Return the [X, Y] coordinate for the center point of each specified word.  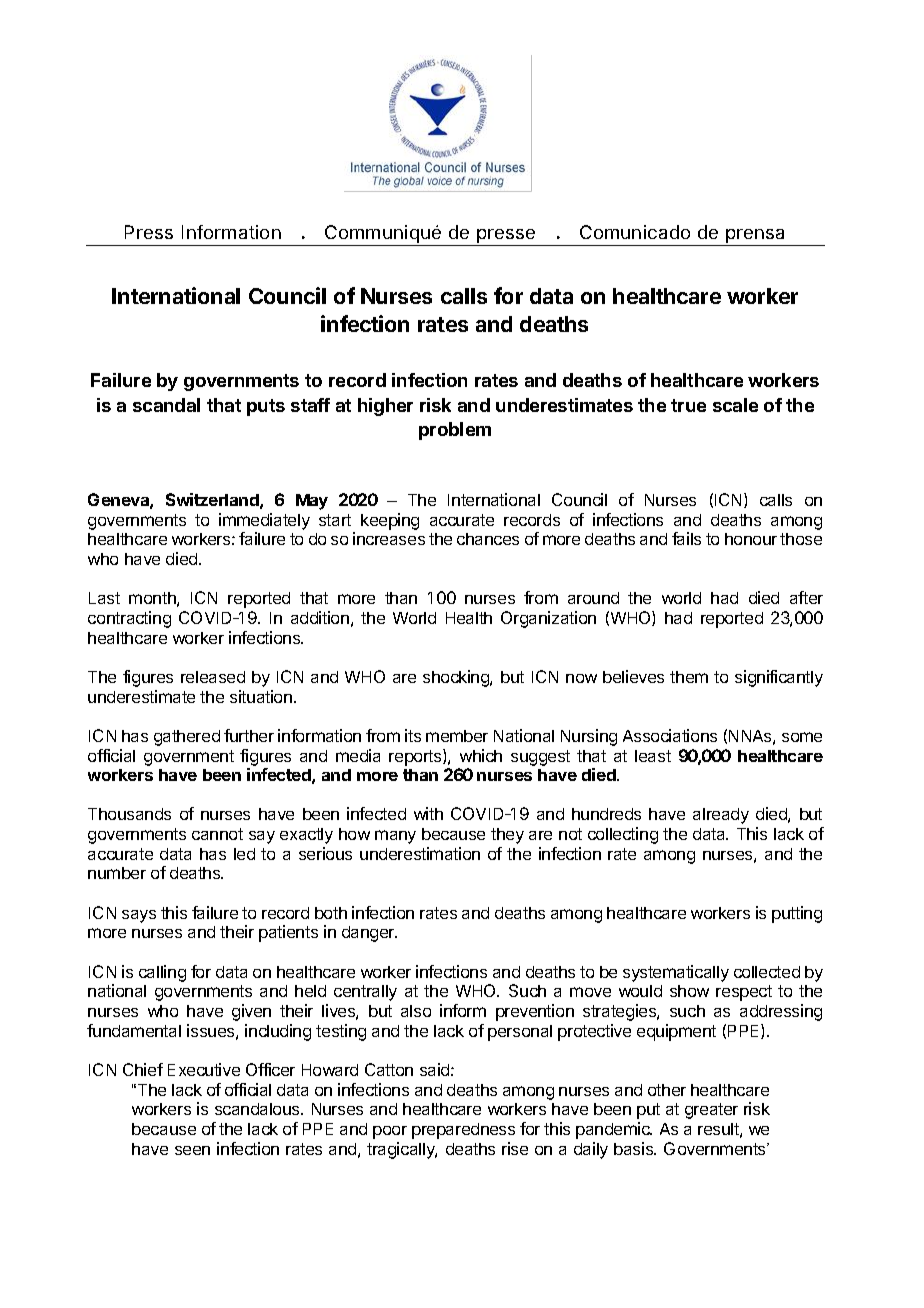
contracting [129, 619]
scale [735, 405]
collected [767, 972]
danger [369, 934]
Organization [548, 619]
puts [266, 407]
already [721, 816]
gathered [187, 738]
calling [162, 973]
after [806, 597]
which [481, 755]
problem [455, 431]
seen [192, 1150]
